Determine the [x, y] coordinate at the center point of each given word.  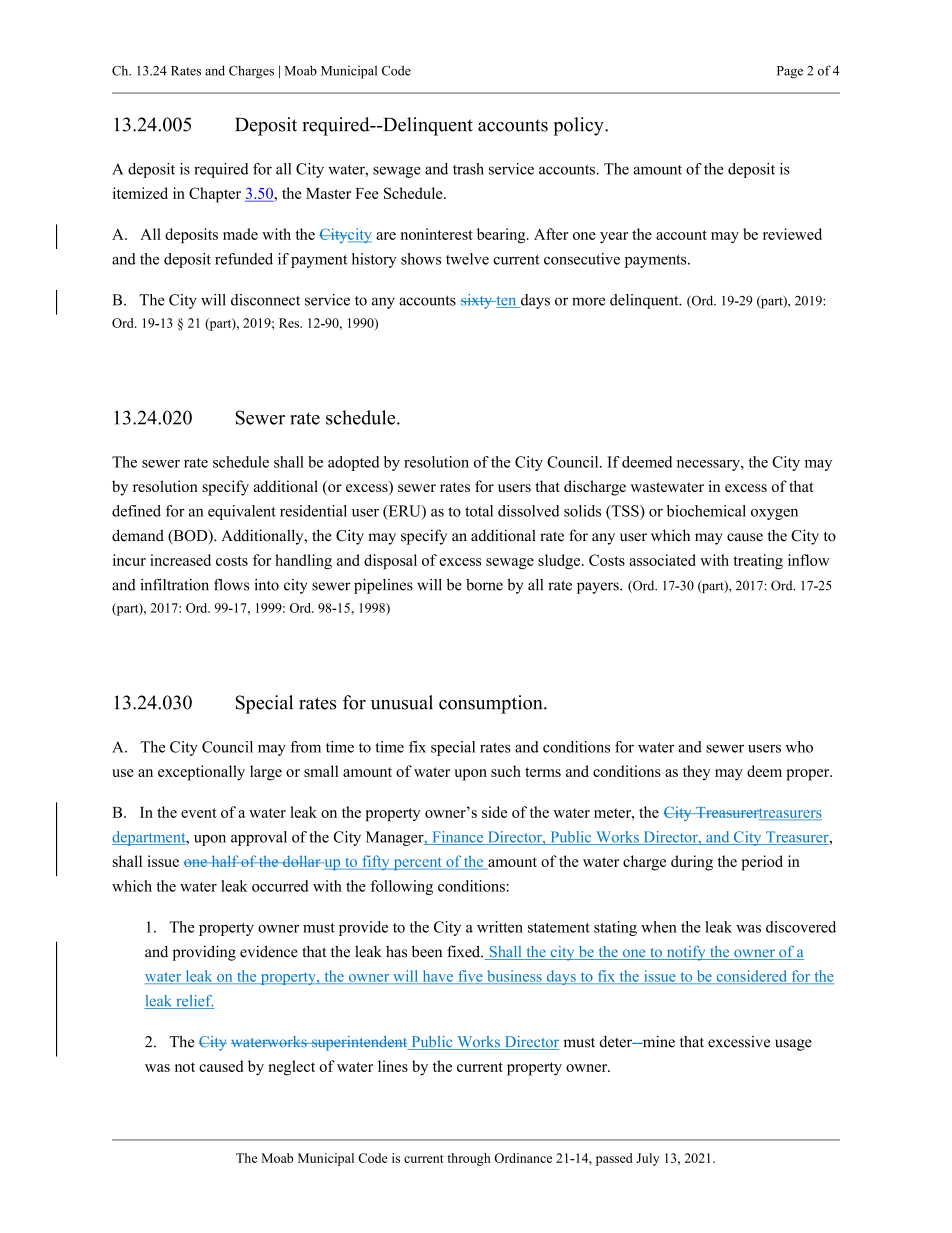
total [479, 511]
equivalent [242, 512]
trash [468, 169]
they [697, 773]
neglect [291, 1068]
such [506, 771]
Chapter [215, 195]
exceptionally [201, 773]
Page [790, 72]
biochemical [706, 511]
